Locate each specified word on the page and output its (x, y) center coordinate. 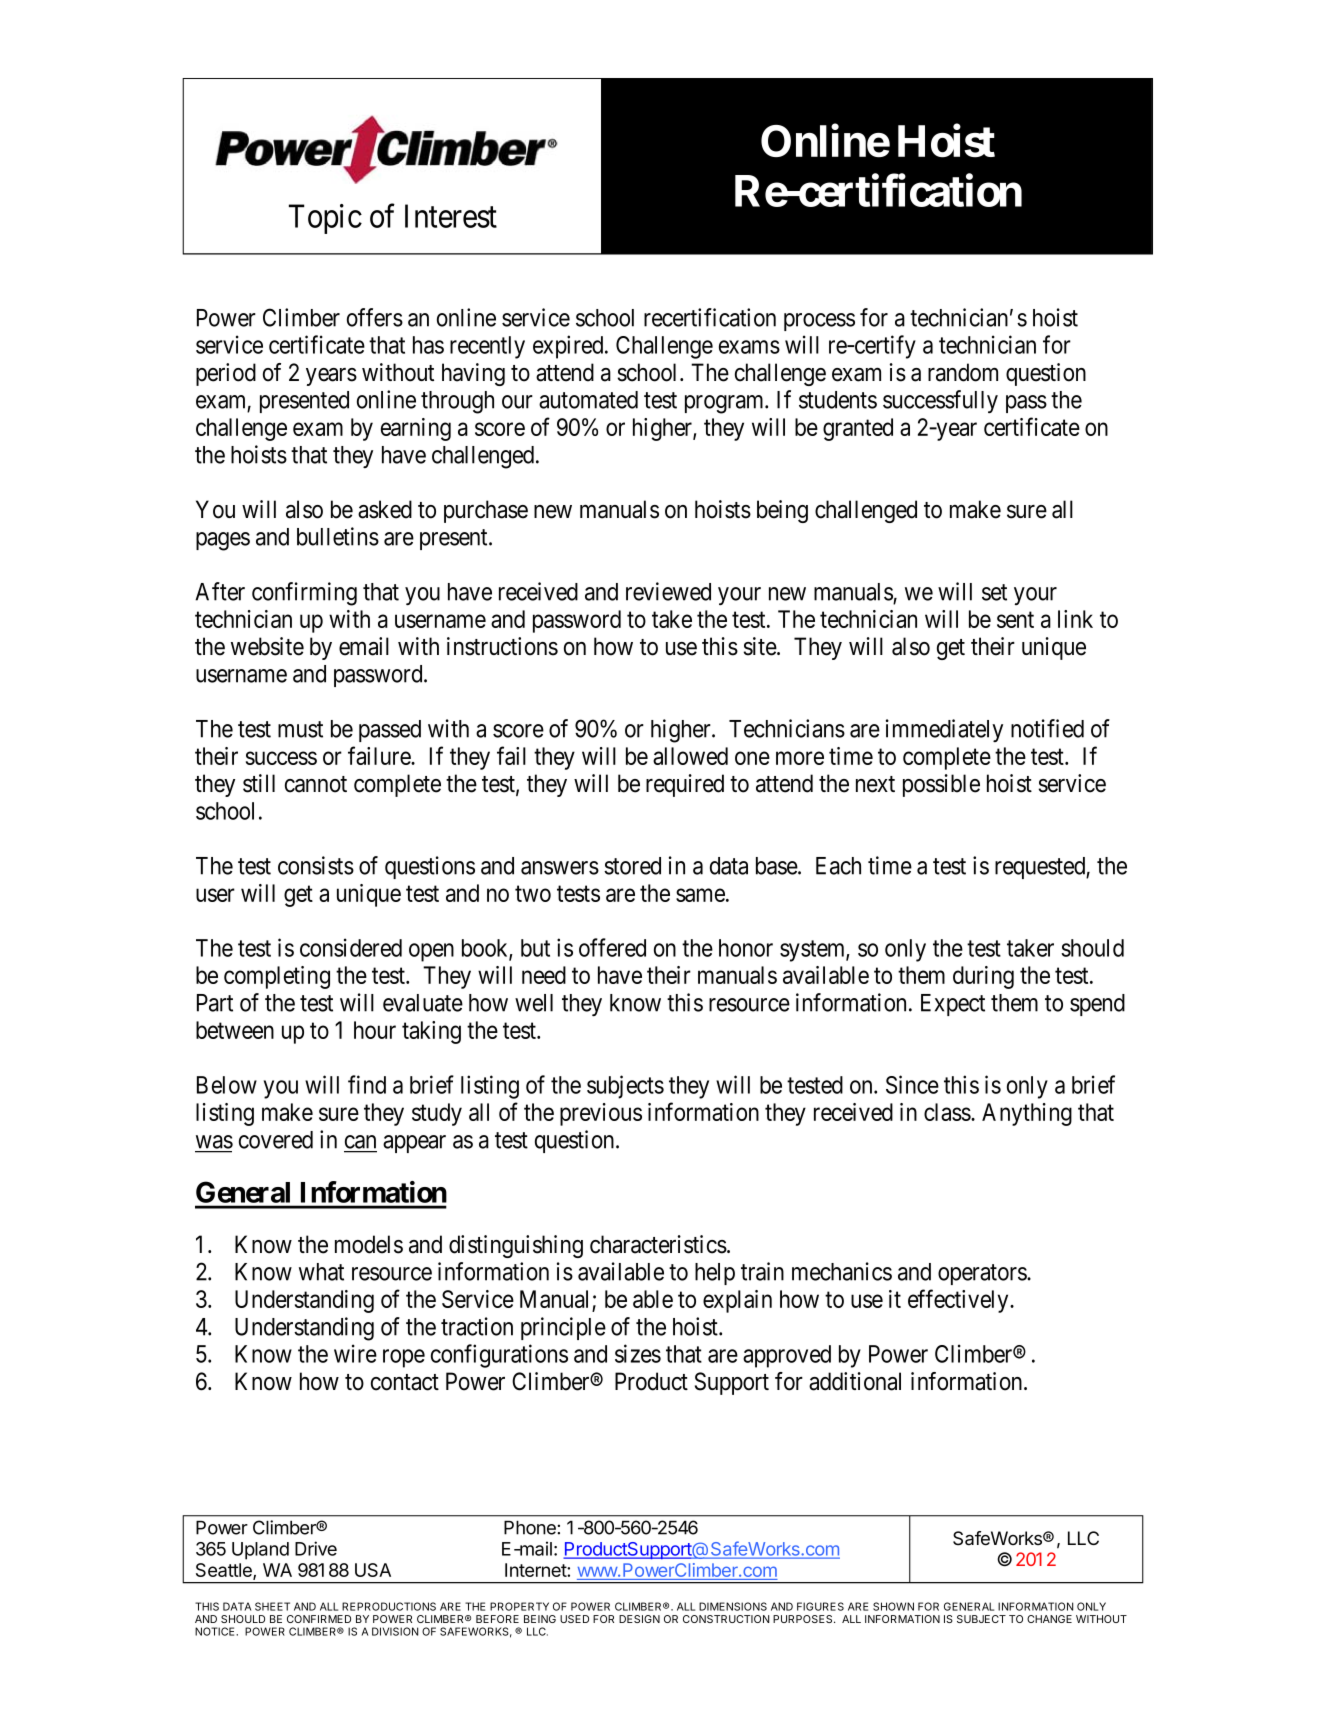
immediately (944, 730)
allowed (690, 756)
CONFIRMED (319, 1619)
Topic (325, 219)
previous (601, 1114)
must (300, 729)
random (963, 372)
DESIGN (639, 1619)
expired (569, 347)
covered (276, 1140)
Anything (1027, 1114)
